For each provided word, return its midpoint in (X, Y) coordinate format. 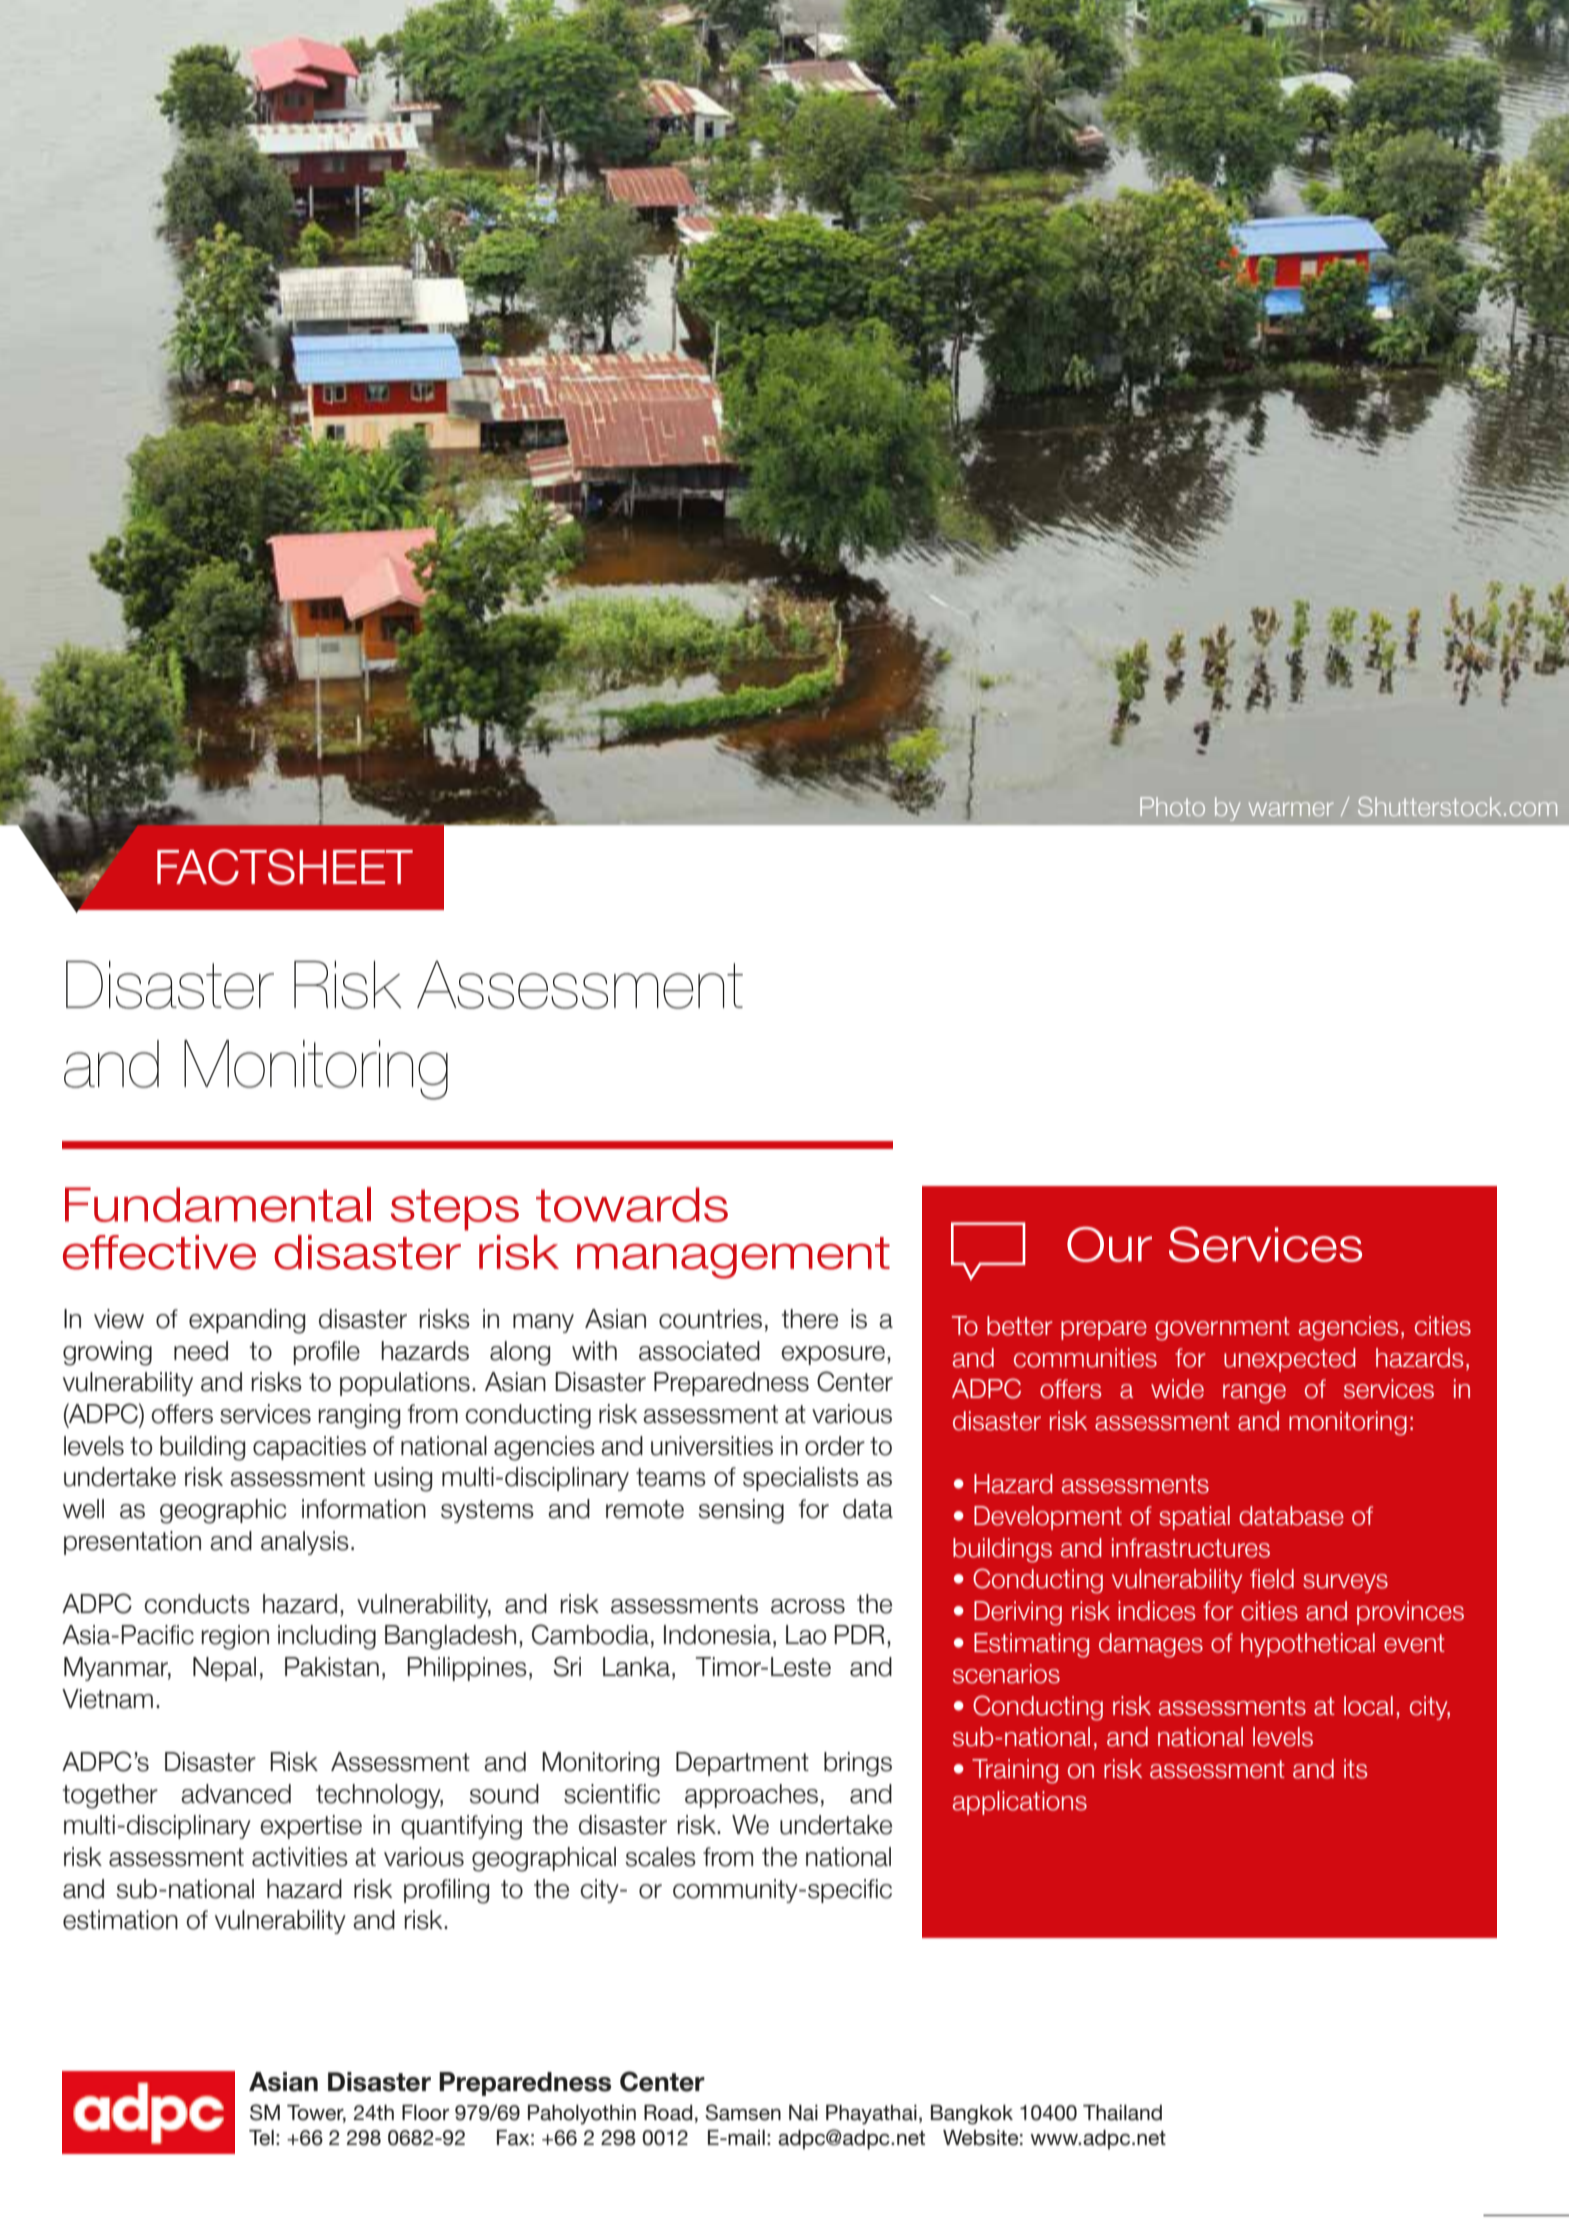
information (364, 1509)
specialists (801, 1479)
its (1355, 1769)
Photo (1172, 806)
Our (1109, 1244)
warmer (1291, 809)
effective (159, 1252)
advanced (236, 1794)
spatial (1194, 1518)
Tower (316, 2113)
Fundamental (218, 1204)
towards (632, 1204)
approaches (751, 1796)
